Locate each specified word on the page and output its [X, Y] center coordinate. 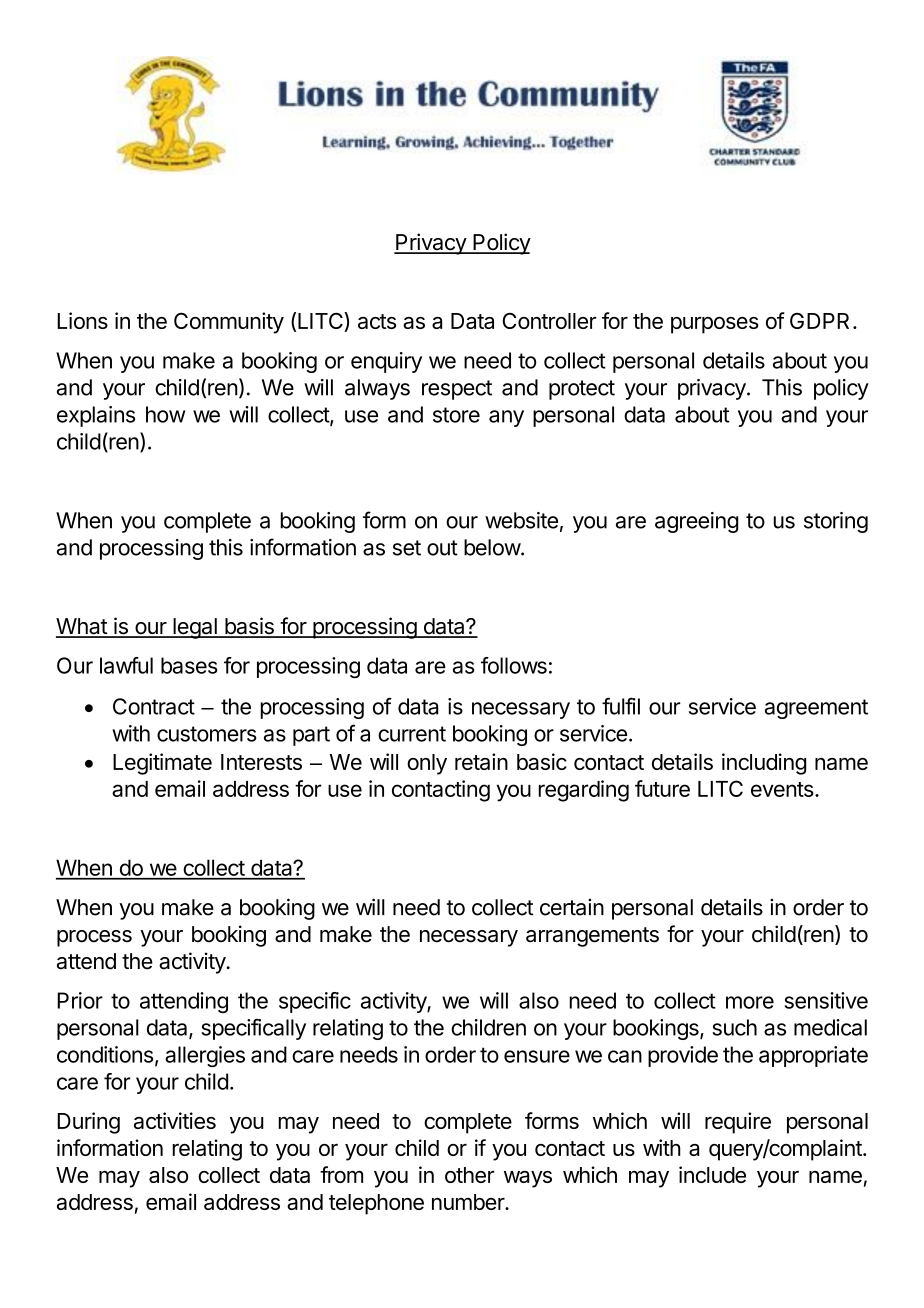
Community [229, 323]
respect [457, 390]
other [470, 1175]
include [712, 1174]
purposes [715, 325]
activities [175, 1120]
